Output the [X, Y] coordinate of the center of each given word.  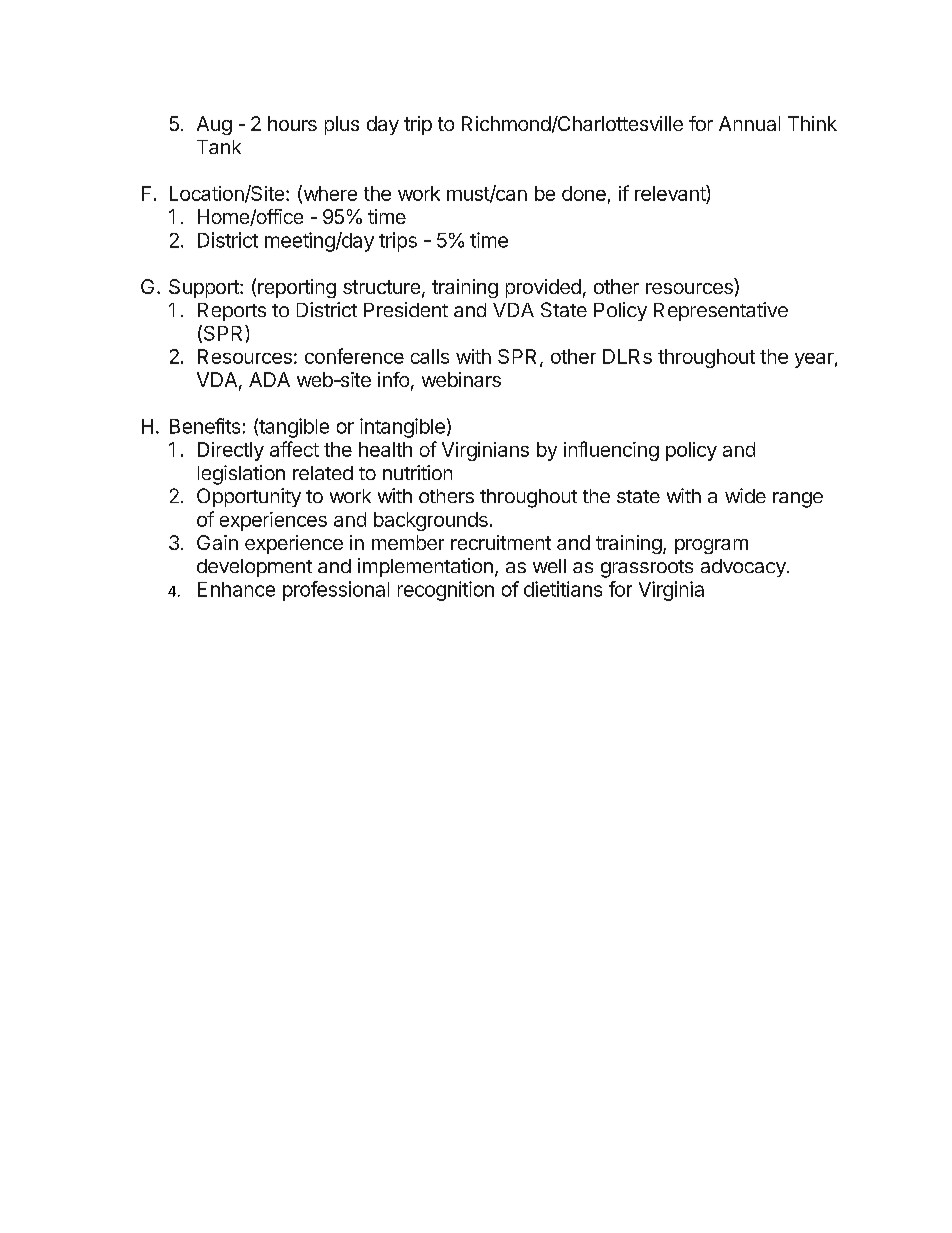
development [254, 568]
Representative [721, 311]
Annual [749, 123]
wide [745, 495]
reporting [297, 288]
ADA [269, 379]
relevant [671, 194]
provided [543, 288]
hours [292, 123]
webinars [461, 379]
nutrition [417, 472]
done [584, 193]
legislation [241, 475]
